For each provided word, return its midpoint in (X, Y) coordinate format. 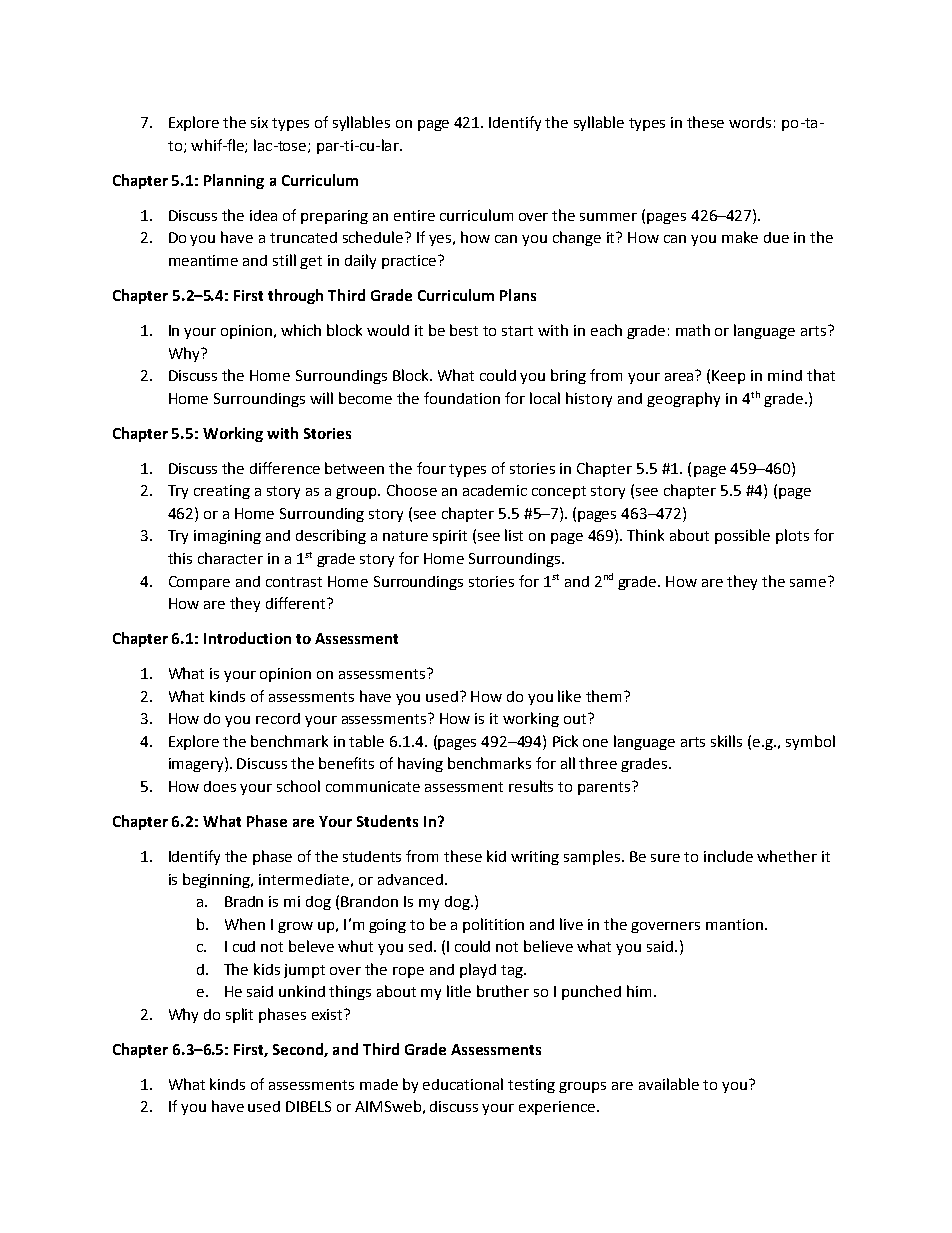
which (301, 330)
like (569, 696)
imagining (227, 537)
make (740, 237)
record (278, 718)
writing (535, 858)
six (259, 122)
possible (742, 536)
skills (726, 741)
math (693, 330)
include (728, 856)
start (517, 331)
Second (299, 1050)
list (514, 535)
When (245, 924)
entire (414, 215)
